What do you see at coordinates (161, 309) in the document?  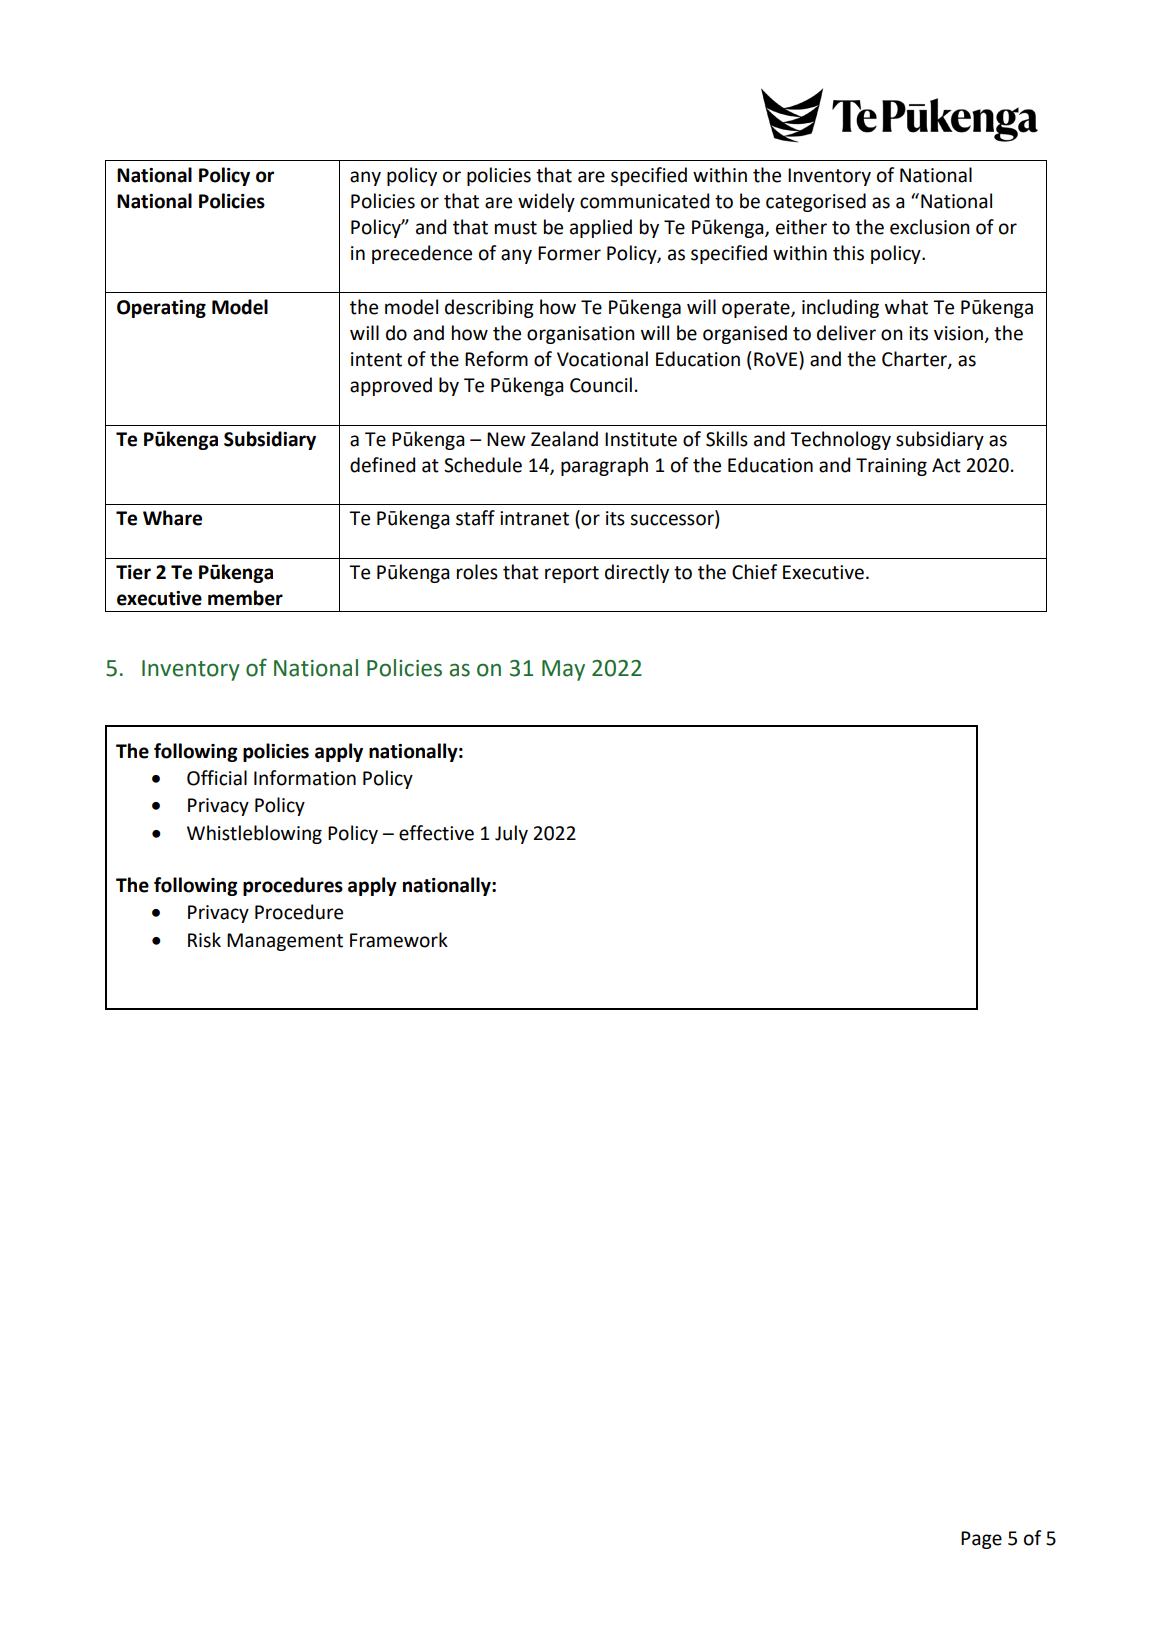 I see `Operating` at bounding box center [161, 309].
